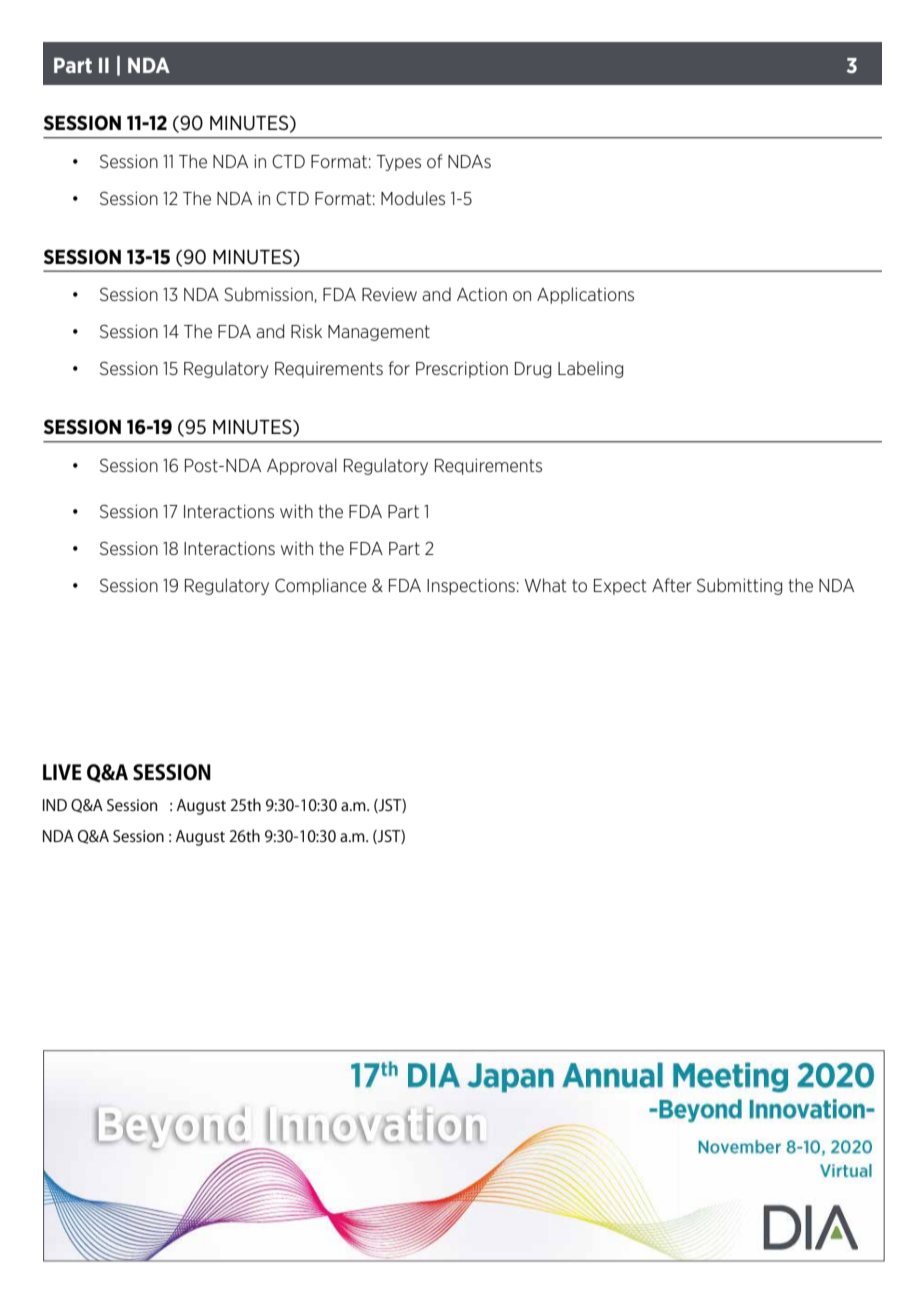 The height and width of the image is (1308, 924). Describe the element at coordinates (590, 369) in the image. I see `Labeling` at that location.
